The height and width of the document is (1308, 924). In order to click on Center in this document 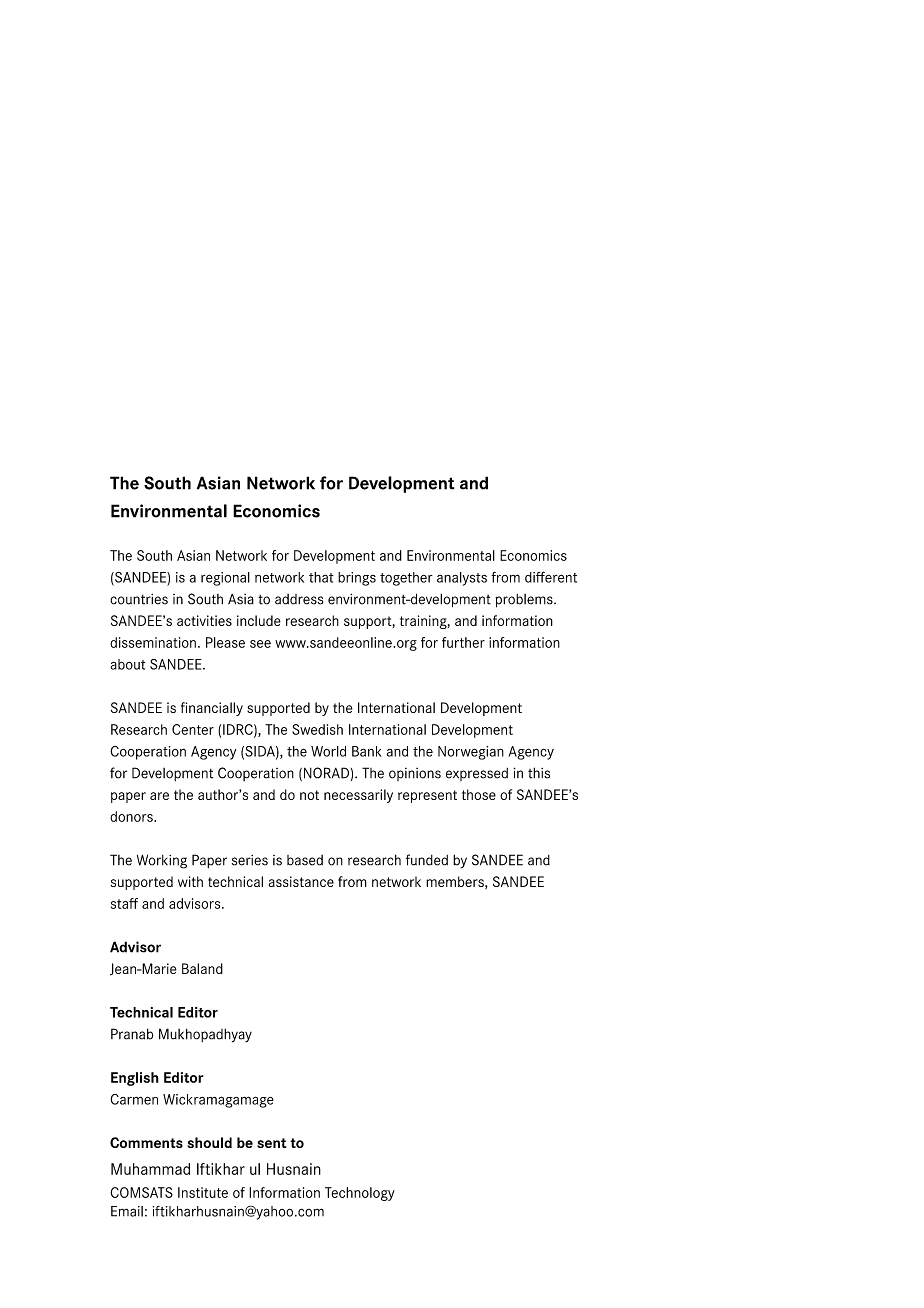, I will do `click(193, 729)`.
